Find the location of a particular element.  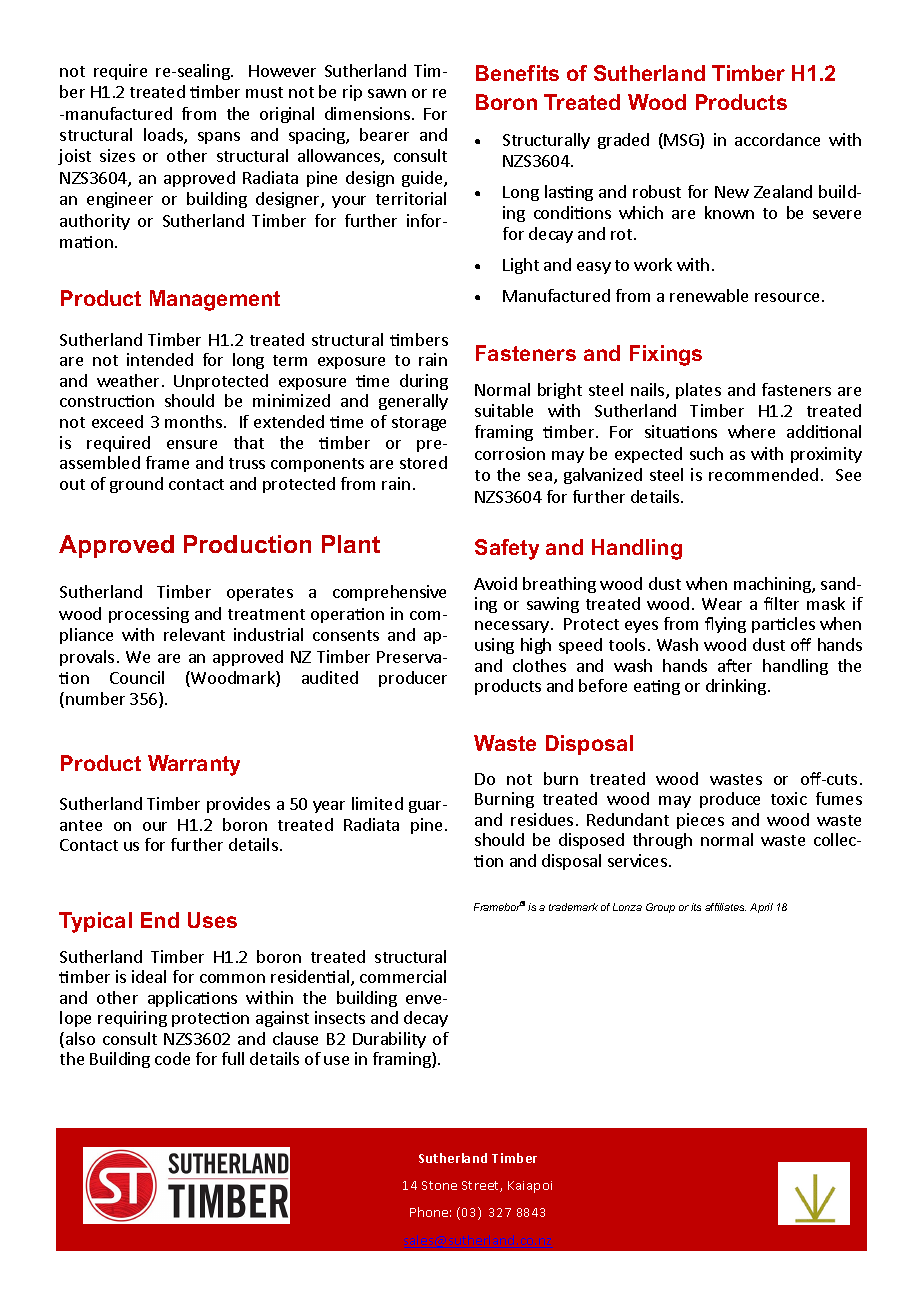

particles is located at coordinates (783, 625).
